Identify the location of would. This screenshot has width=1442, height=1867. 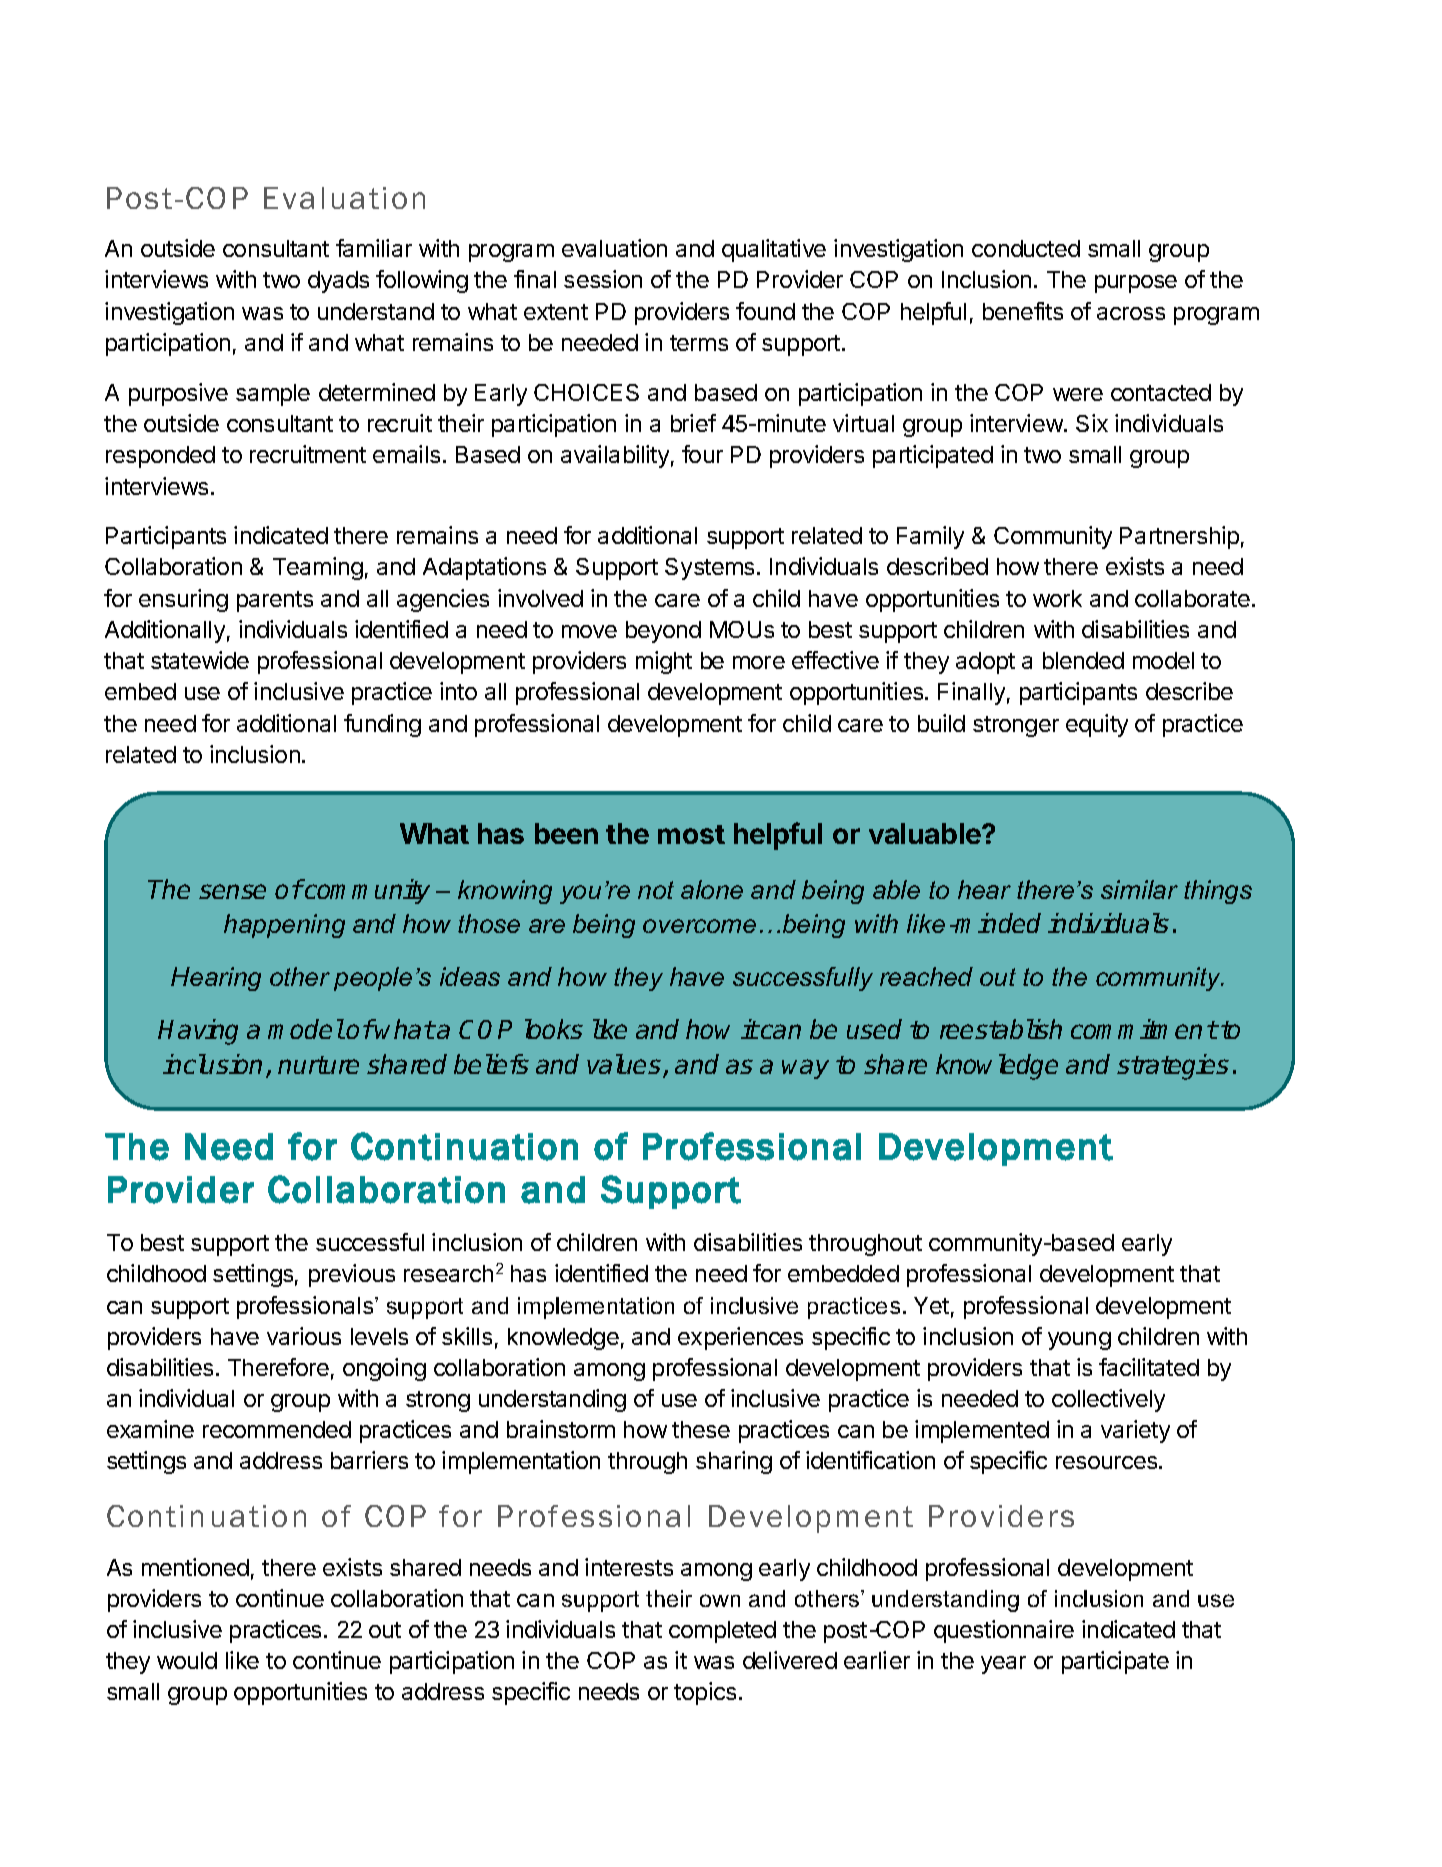
(187, 1660).
